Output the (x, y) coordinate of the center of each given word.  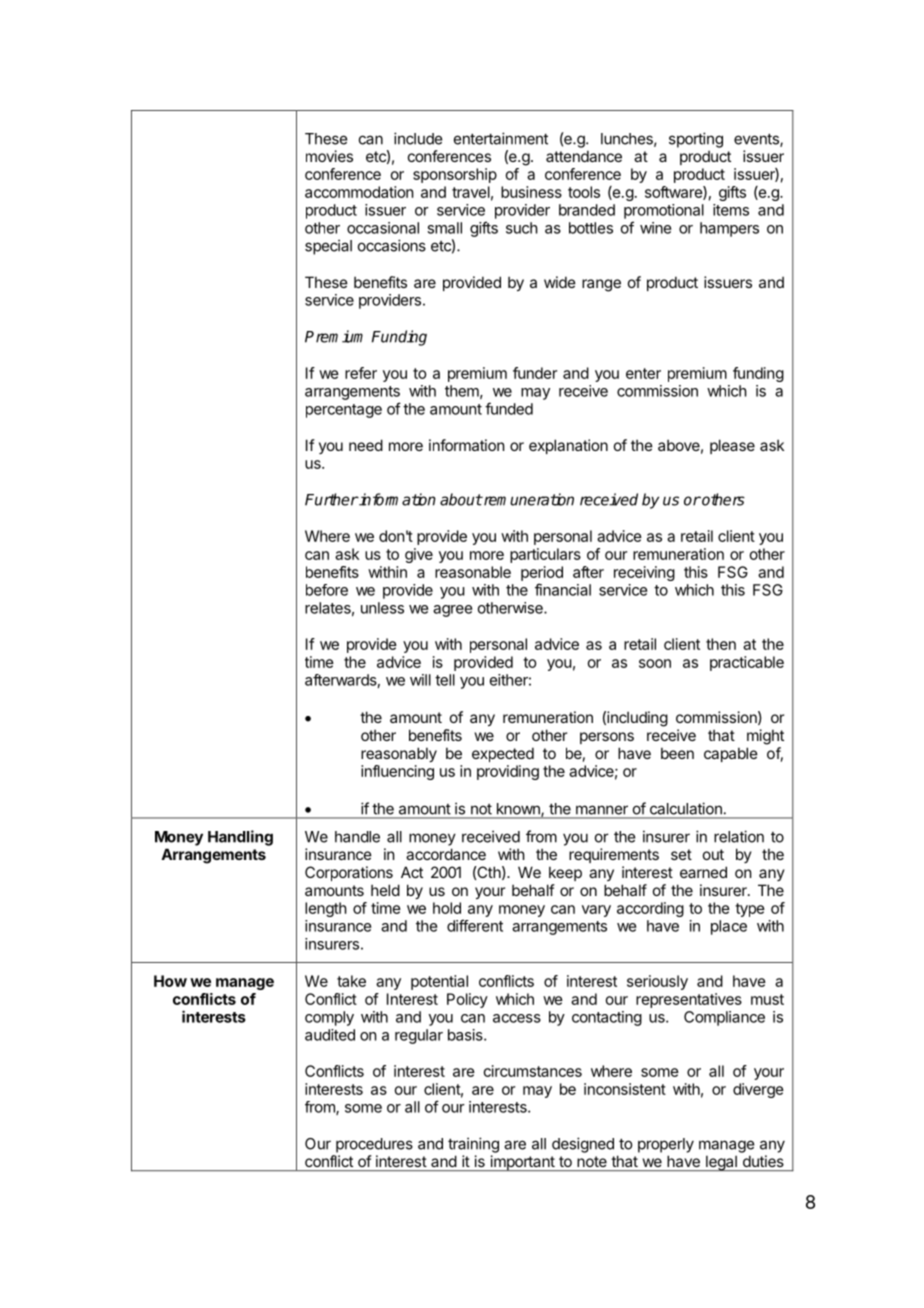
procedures (374, 1145)
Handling (240, 838)
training (473, 1145)
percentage (344, 411)
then (721, 644)
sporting (696, 140)
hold (447, 908)
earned (703, 872)
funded (509, 408)
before (327, 590)
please (732, 446)
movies (329, 156)
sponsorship (455, 175)
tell (445, 680)
